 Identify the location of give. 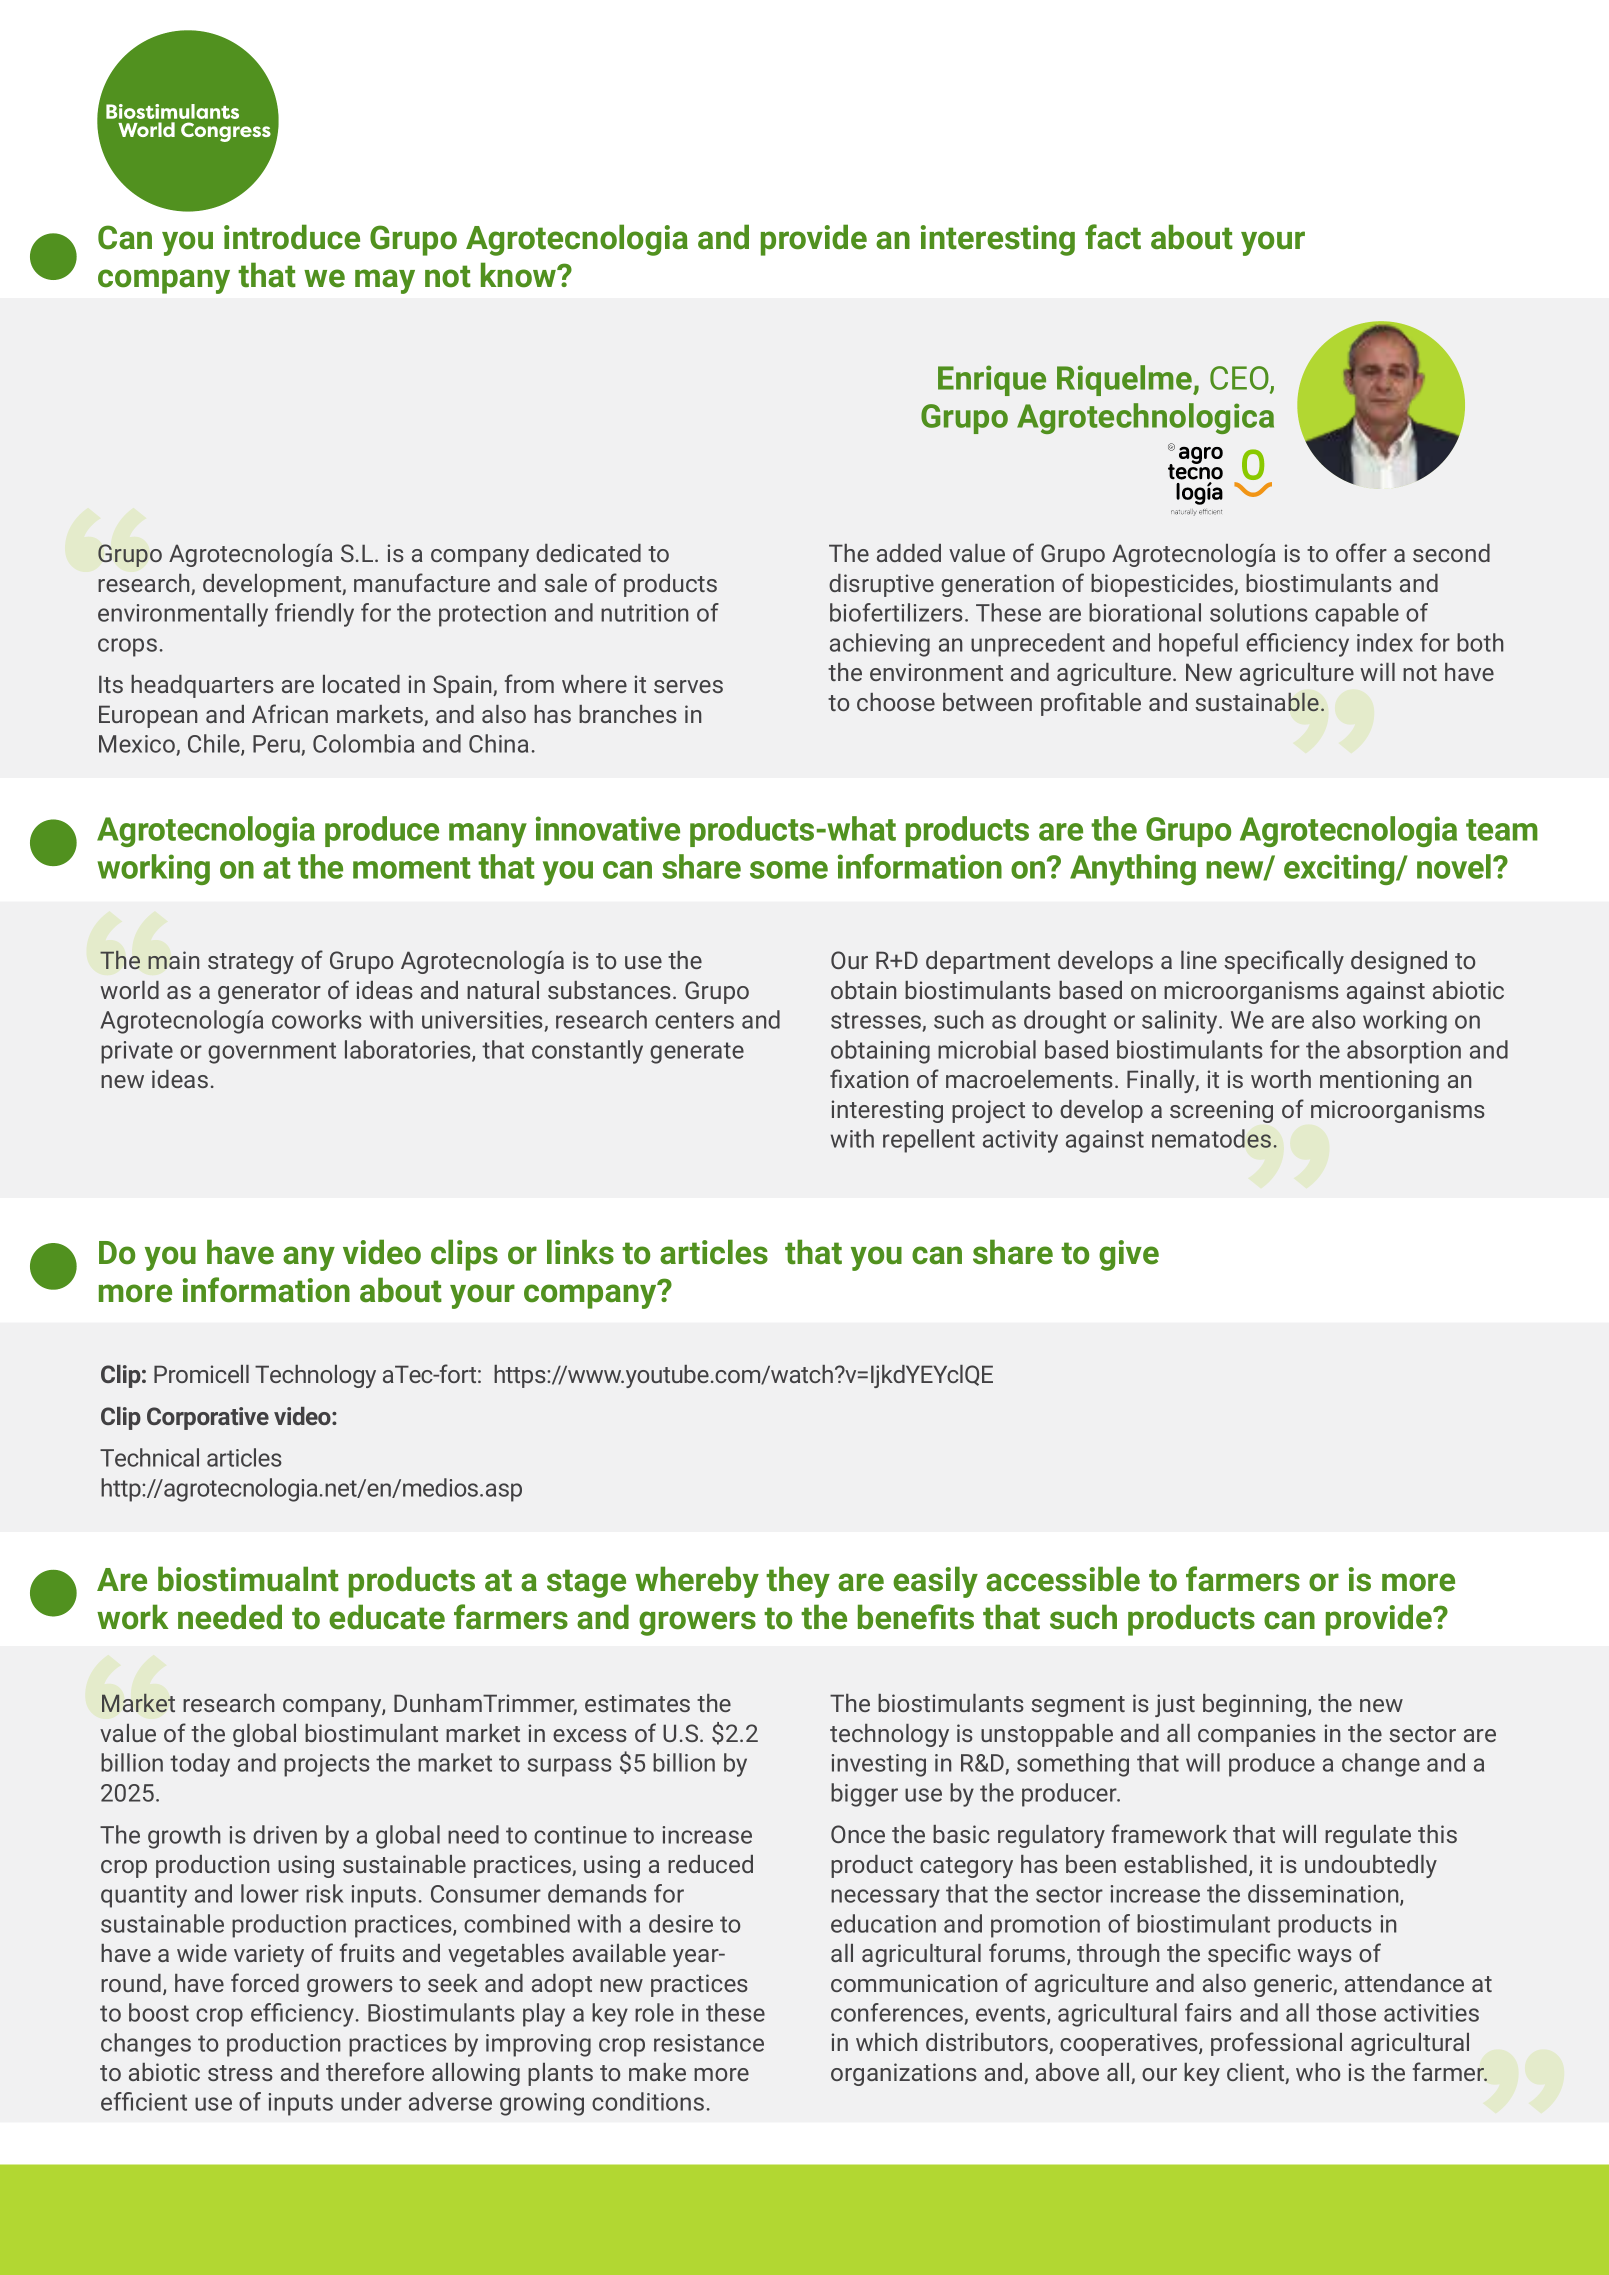
(1129, 1255).
